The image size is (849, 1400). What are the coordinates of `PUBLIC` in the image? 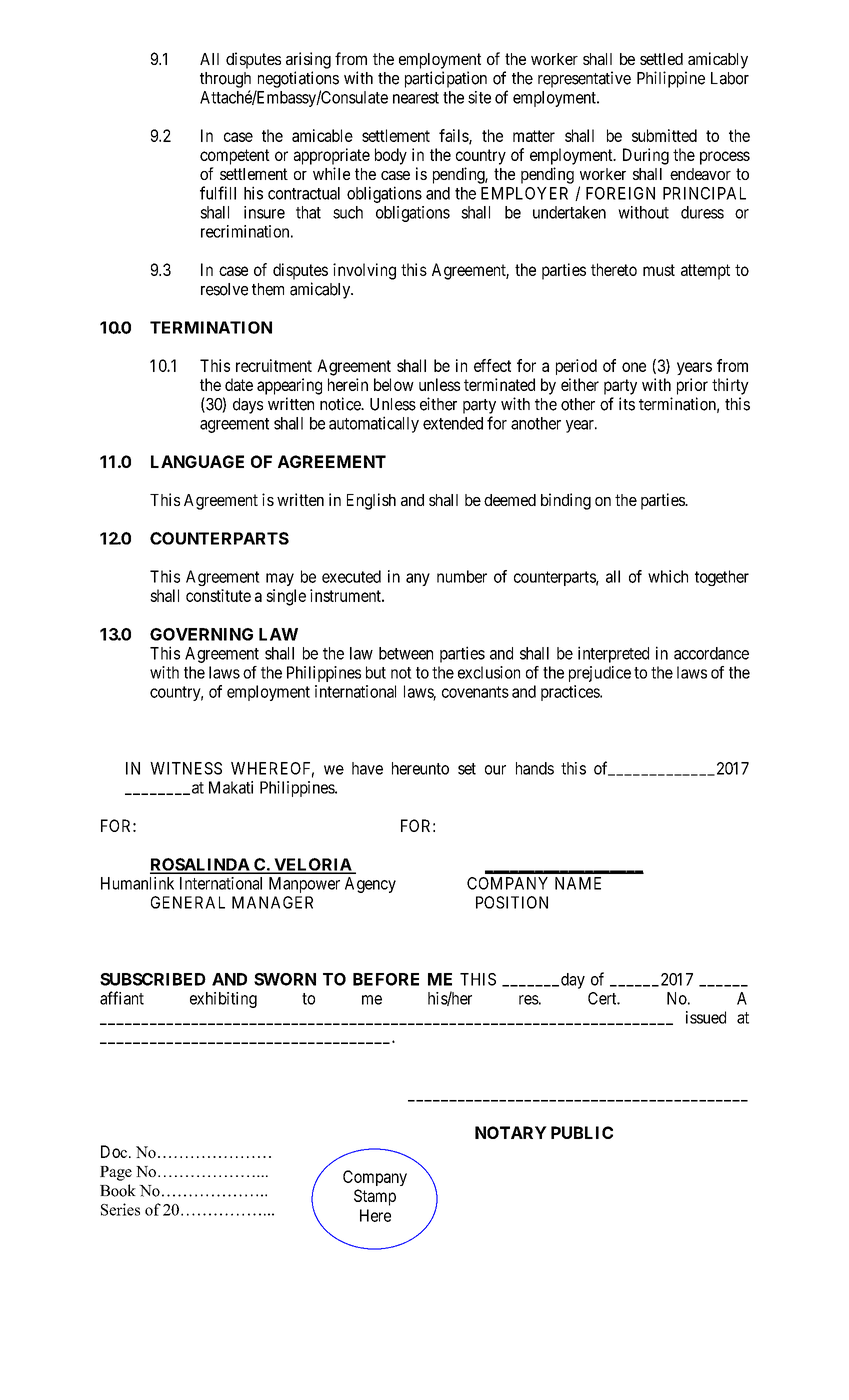 It's located at (582, 1132).
